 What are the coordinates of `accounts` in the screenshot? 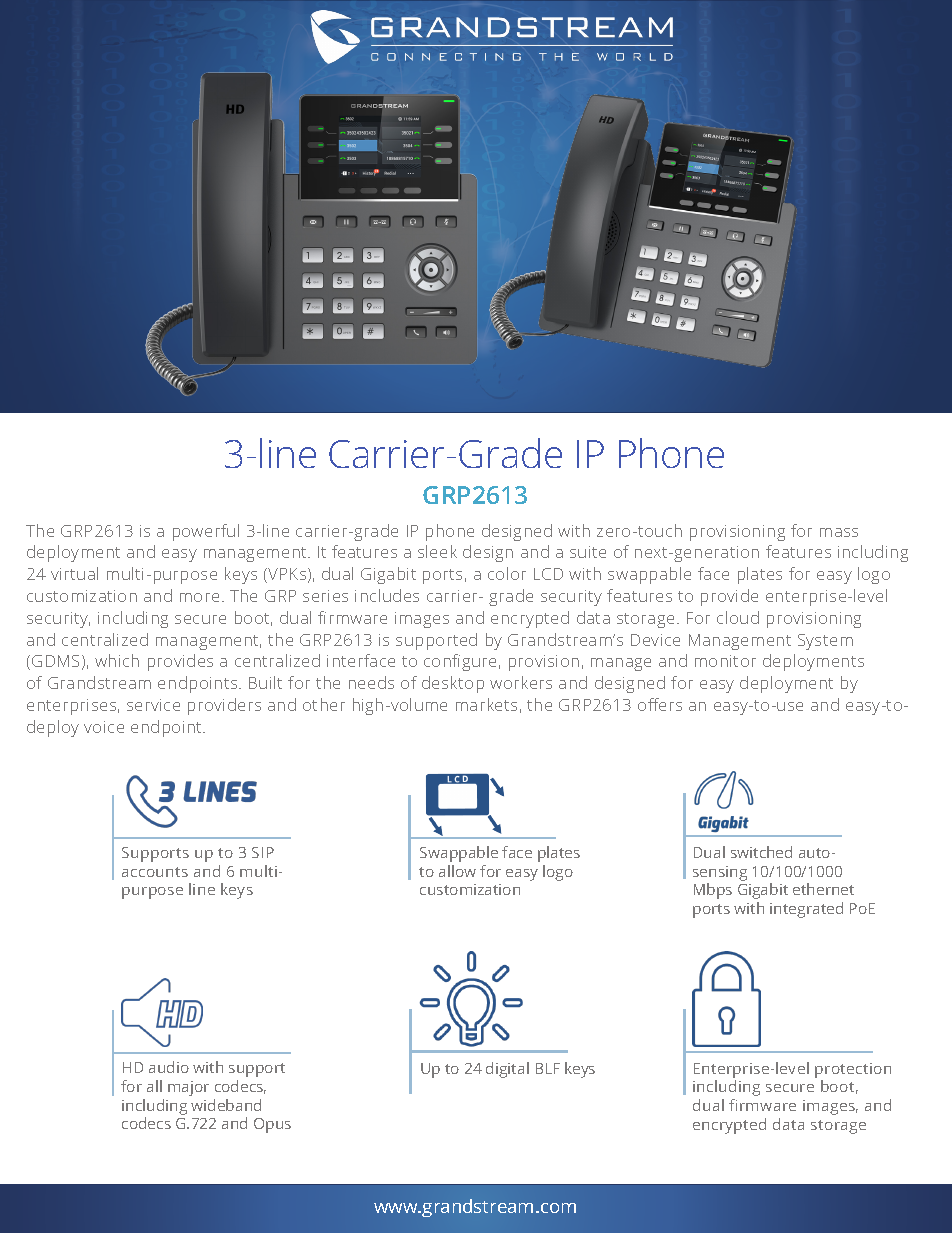 It's located at (155, 872).
